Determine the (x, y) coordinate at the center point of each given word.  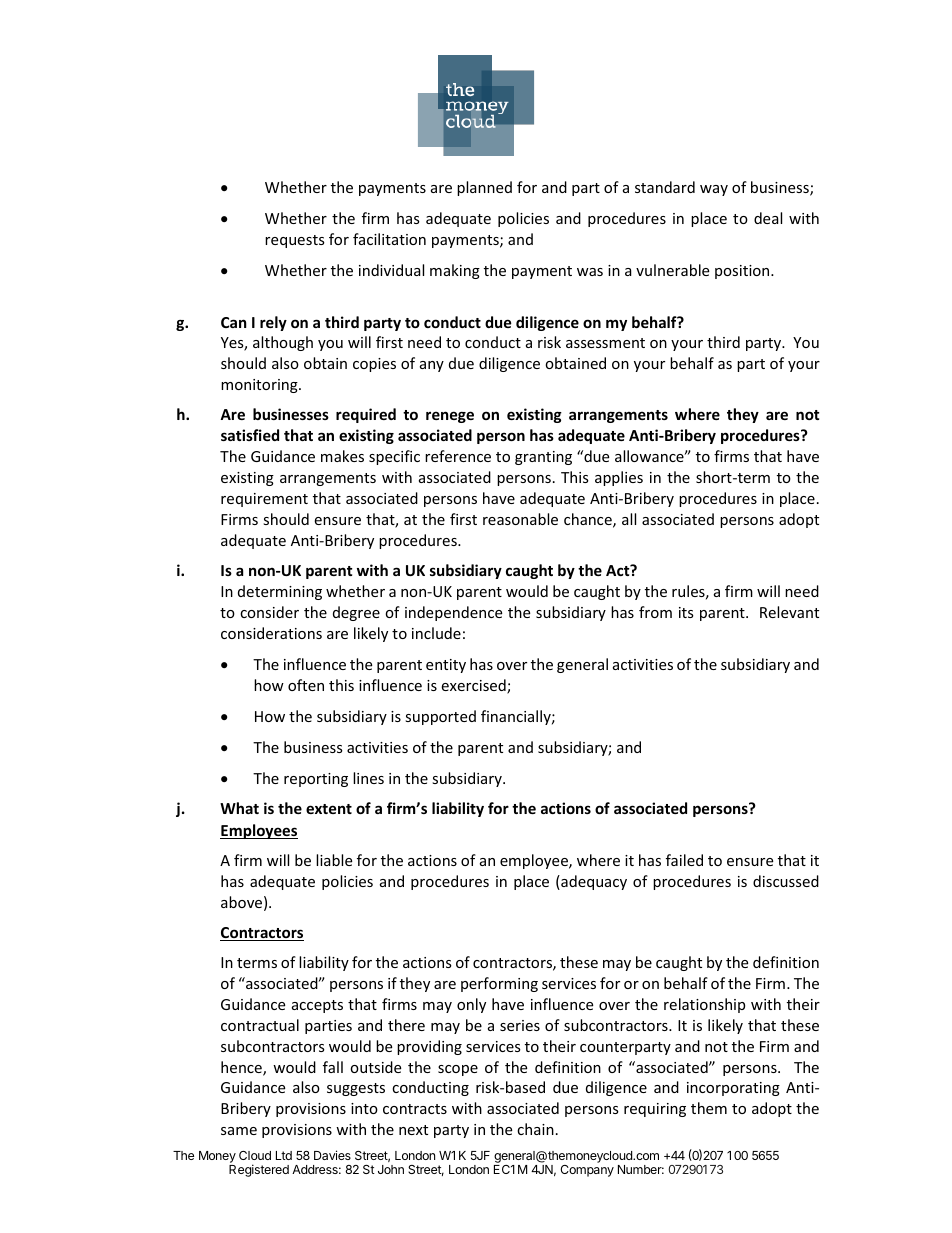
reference (458, 456)
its (686, 612)
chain (535, 1129)
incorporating (733, 1089)
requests (295, 241)
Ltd (284, 1155)
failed (684, 860)
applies (619, 478)
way (714, 190)
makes (342, 456)
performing (499, 984)
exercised (474, 686)
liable (334, 860)
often (306, 685)
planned (484, 188)
